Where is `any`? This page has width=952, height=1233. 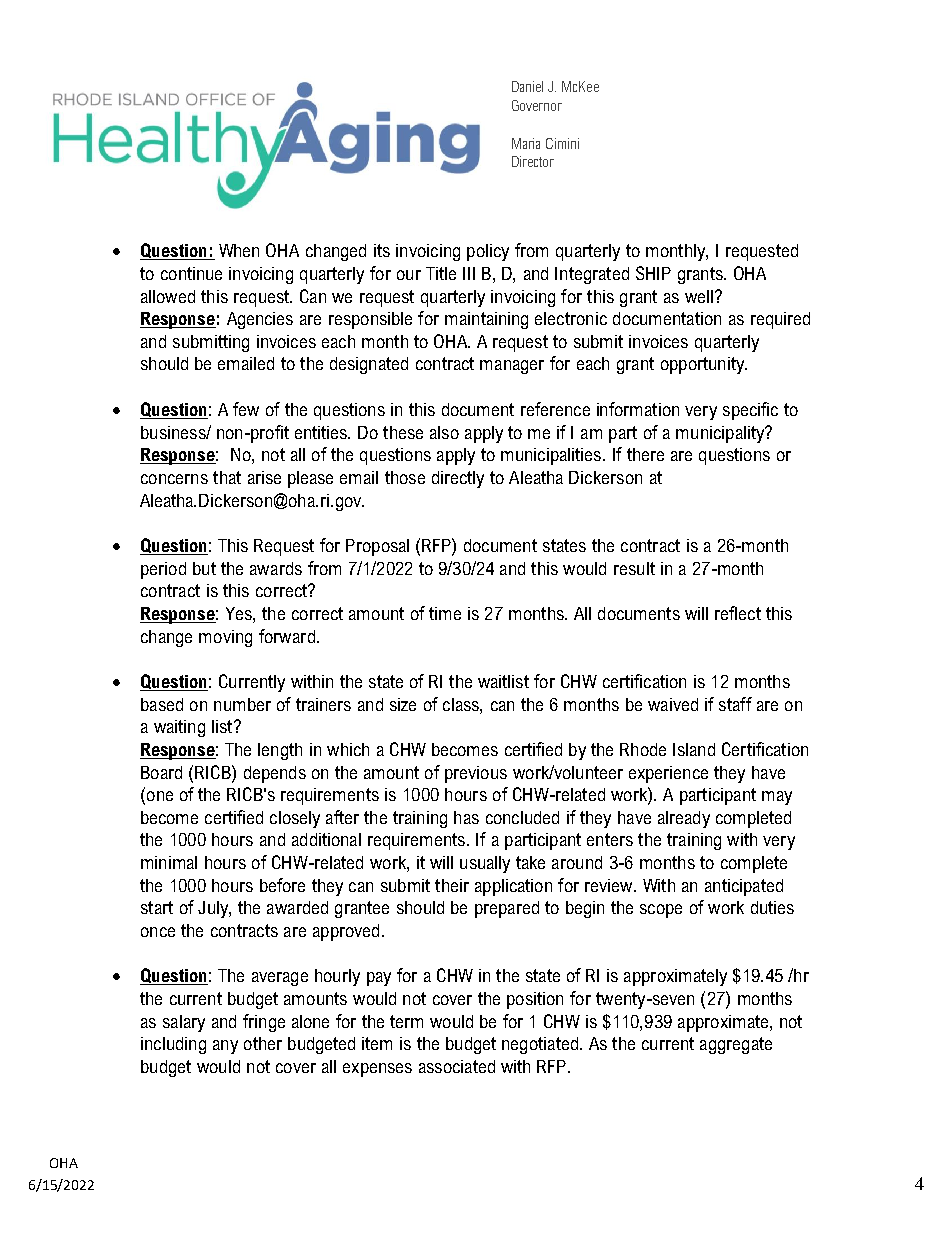 any is located at coordinates (225, 1047).
